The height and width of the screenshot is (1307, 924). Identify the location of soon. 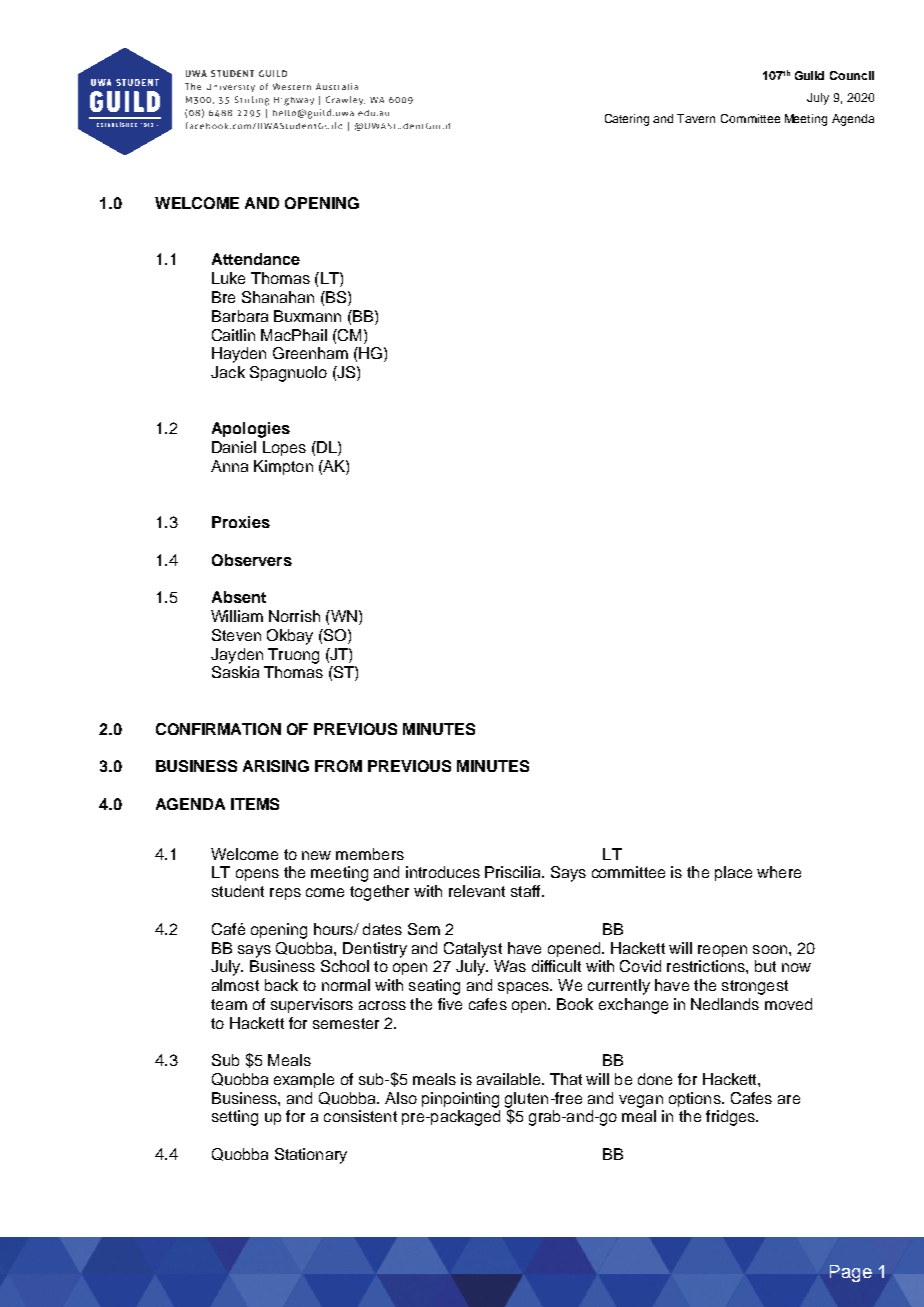
(770, 949).
